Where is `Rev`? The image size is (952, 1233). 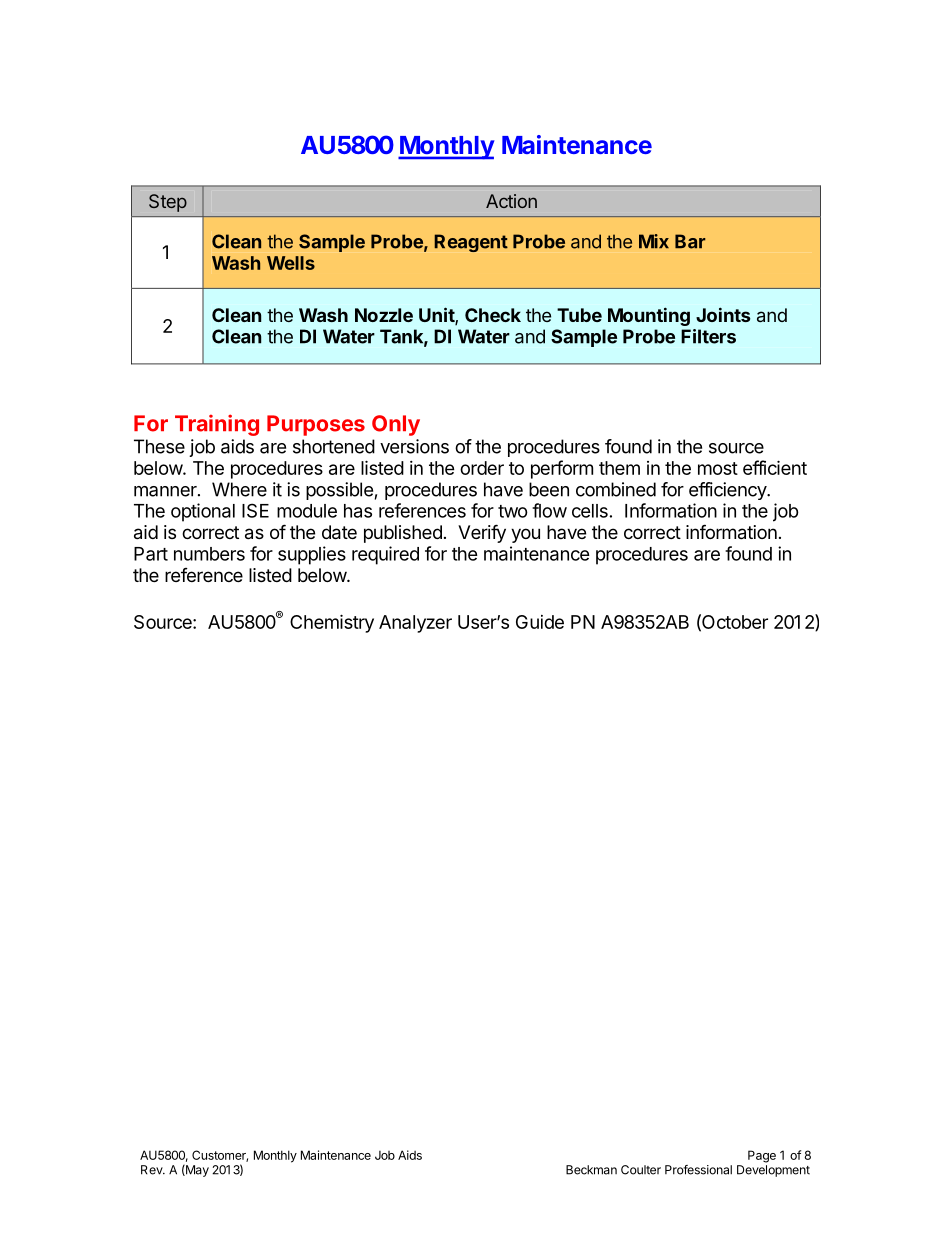
Rev is located at coordinates (152, 1170).
